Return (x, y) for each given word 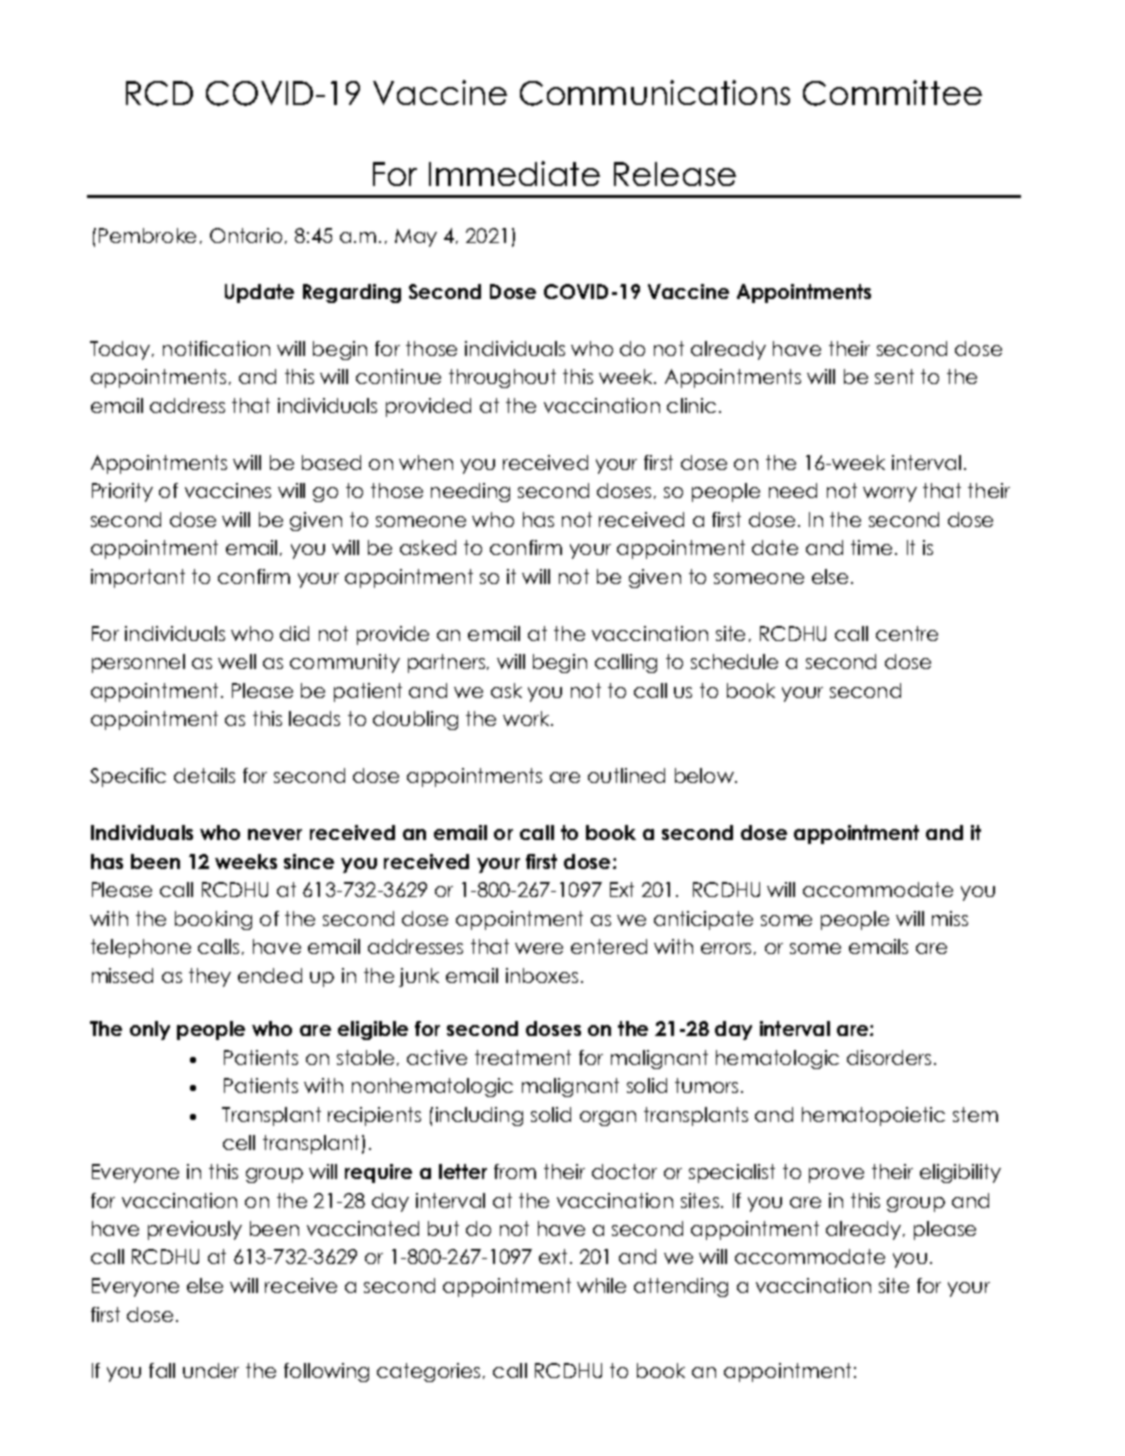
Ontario (246, 235)
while (601, 1285)
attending (681, 1287)
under (211, 1370)
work (527, 718)
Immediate (514, 173)
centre (907, 633)
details (204, 775)
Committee (892, 93)
